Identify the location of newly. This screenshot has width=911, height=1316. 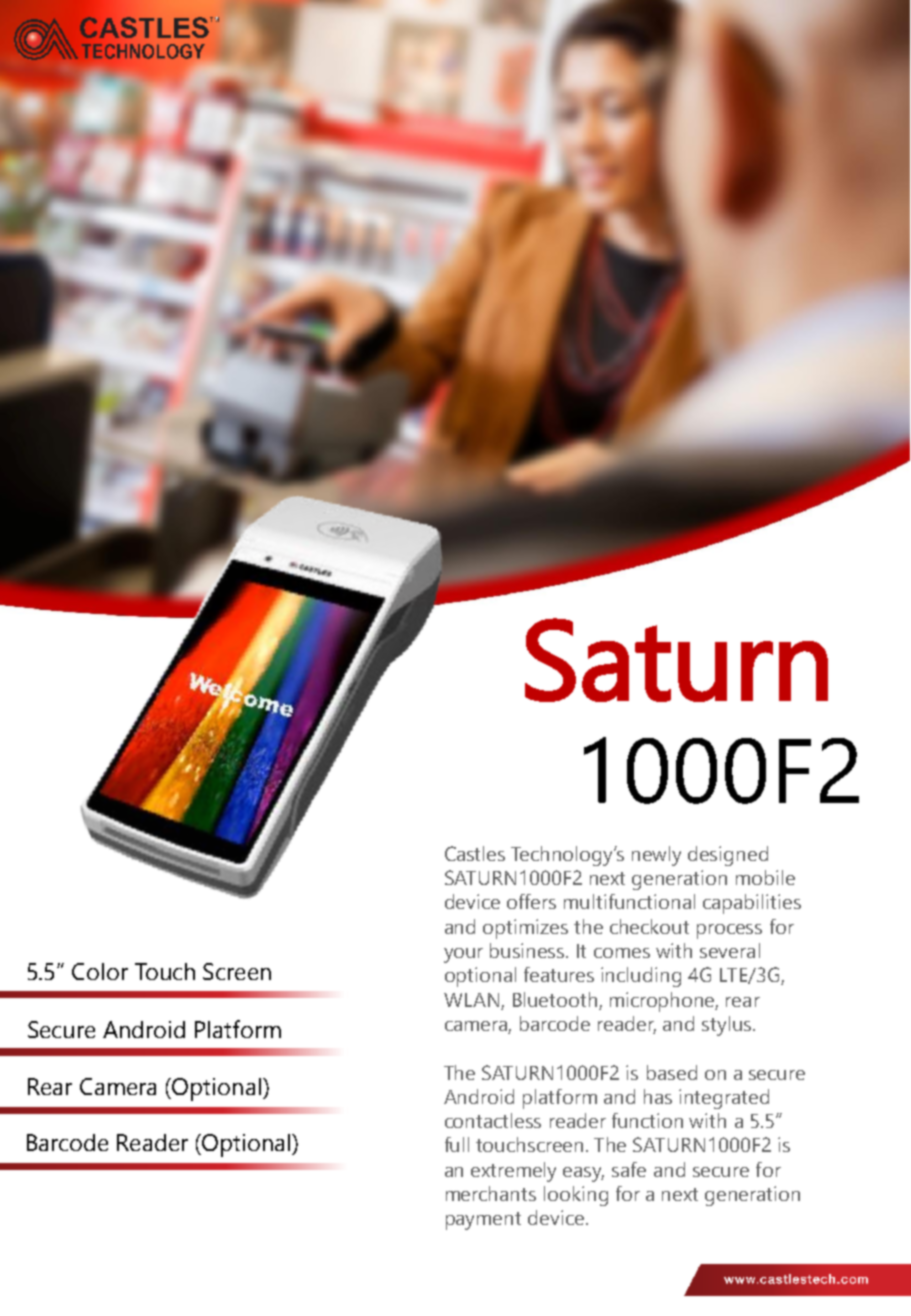
(656, 856).
